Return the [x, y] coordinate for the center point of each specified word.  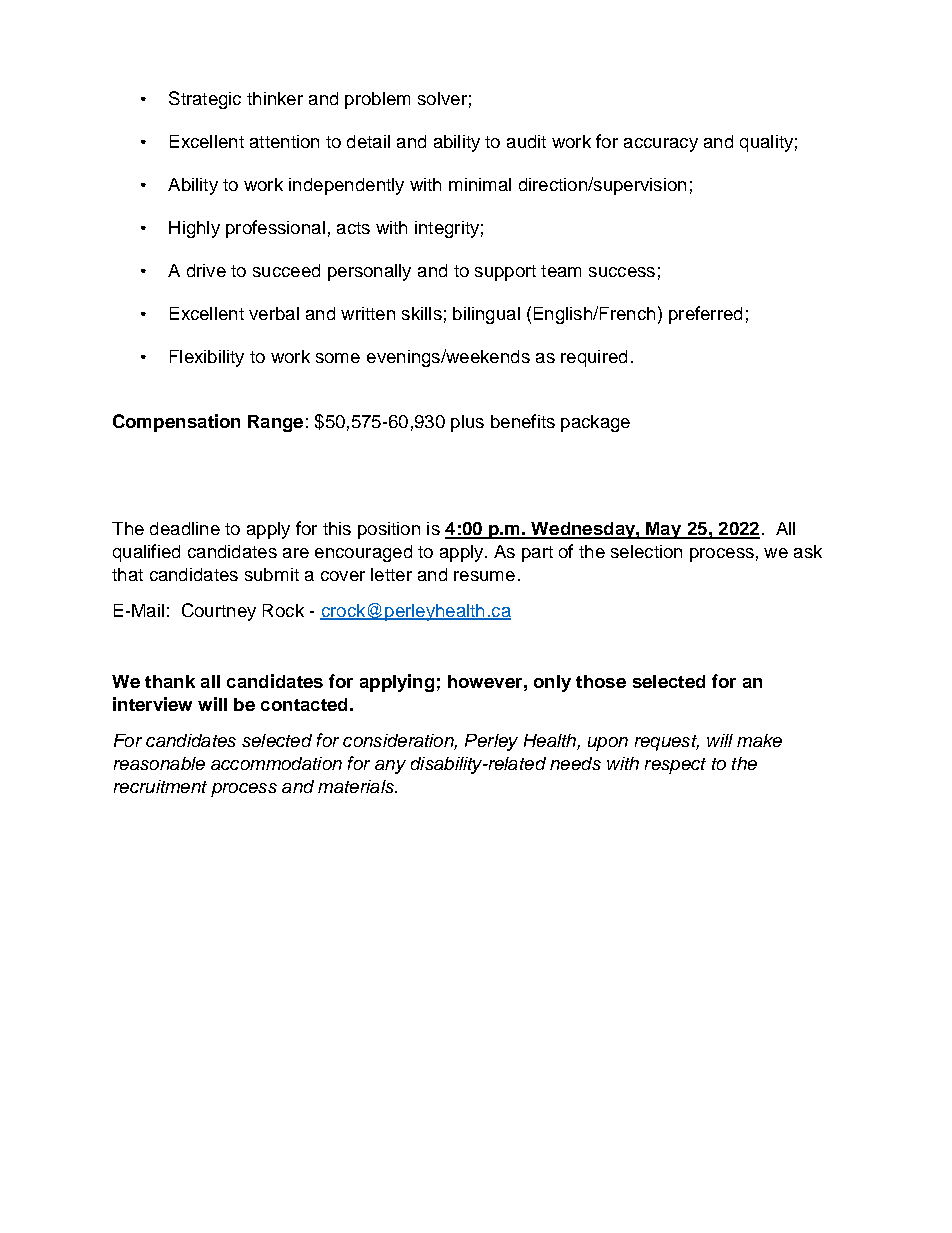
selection [646, 551]
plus [467, 423]
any [390, 767]
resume [484, 576]
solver [442, 98]
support [505, 273]
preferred [705, 315]
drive [206, 270]
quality [766, 143]
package [595, 423]
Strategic [205, 100]
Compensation [176, 423]
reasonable [159, 763]
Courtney [219, 612]
